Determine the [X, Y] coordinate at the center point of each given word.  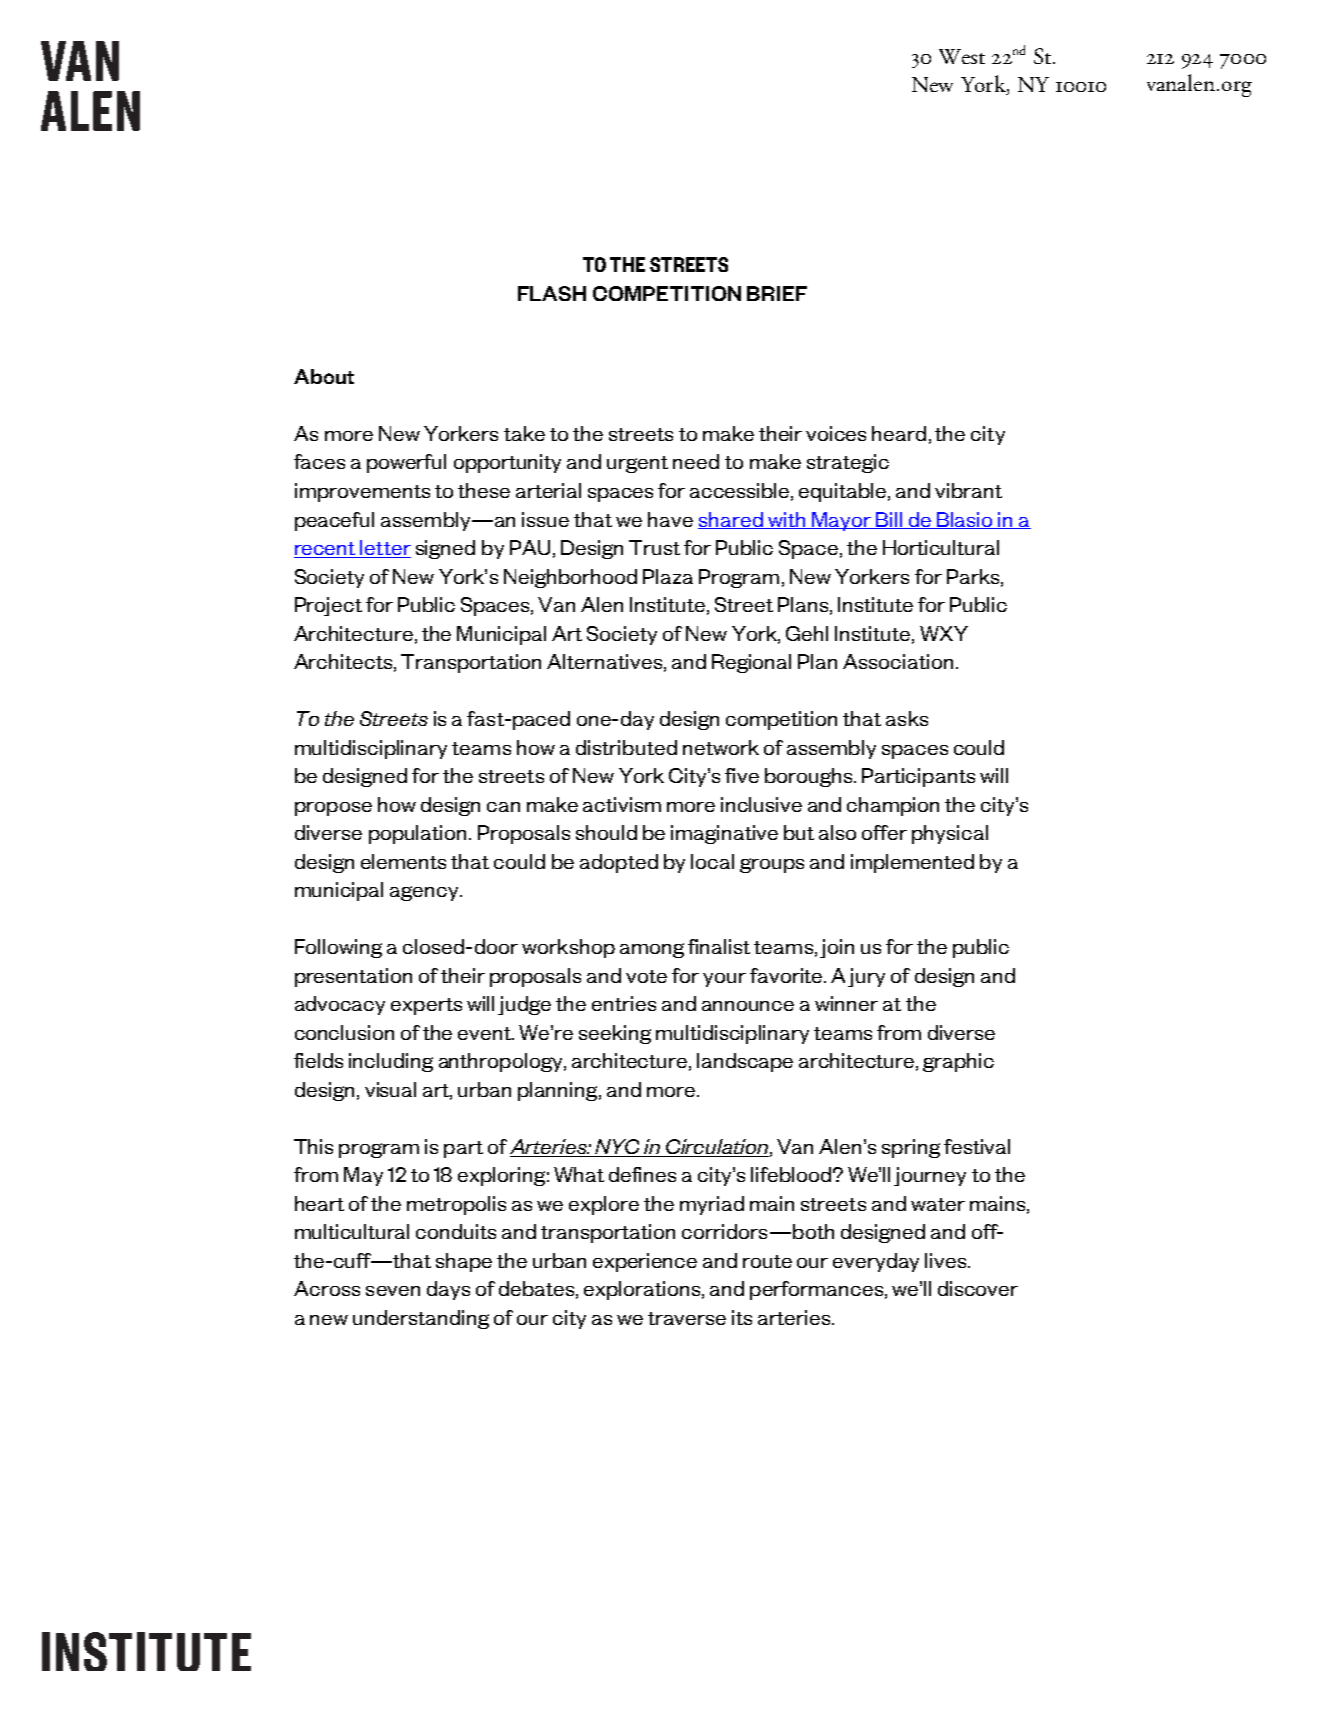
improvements [362, 492]
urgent [637, 464]
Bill [890, 520]
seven [393, 1291]
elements [403, 861]
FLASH [552, 293]
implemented [912, 863]
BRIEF [777, 293]
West [962, 56]
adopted [619, 863]
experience [645, 1262]
